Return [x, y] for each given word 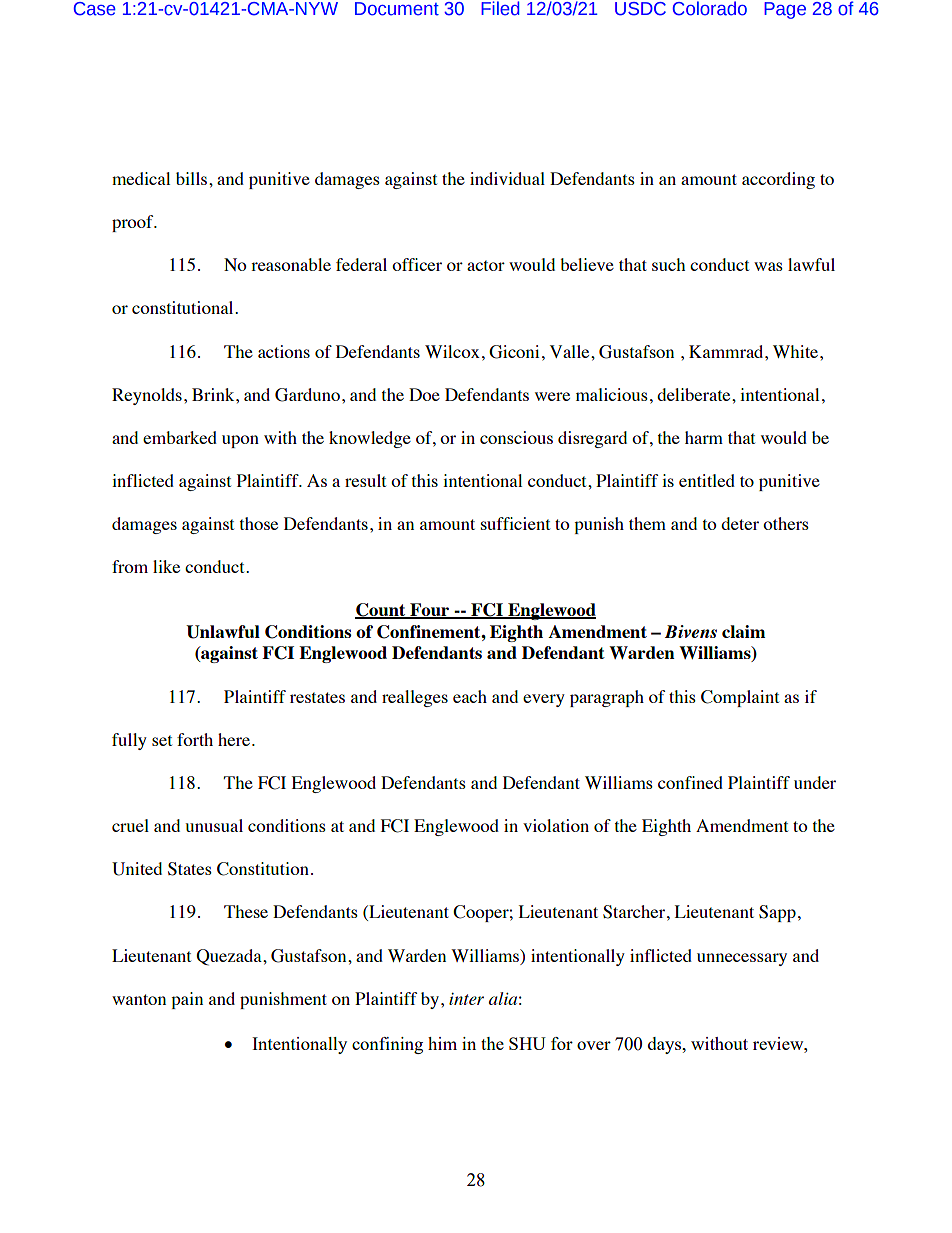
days [666, 1045]
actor [486, 265]
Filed [500, 8]
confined [690, 782]
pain [187, 1000]
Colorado [710, 8]
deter [740, 523]
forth [195, 739]
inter [466, 999]
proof [134, 223]
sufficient [515, 523]
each [470, 696]
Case [95, 9]
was [768, 266]
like [166, 566]
